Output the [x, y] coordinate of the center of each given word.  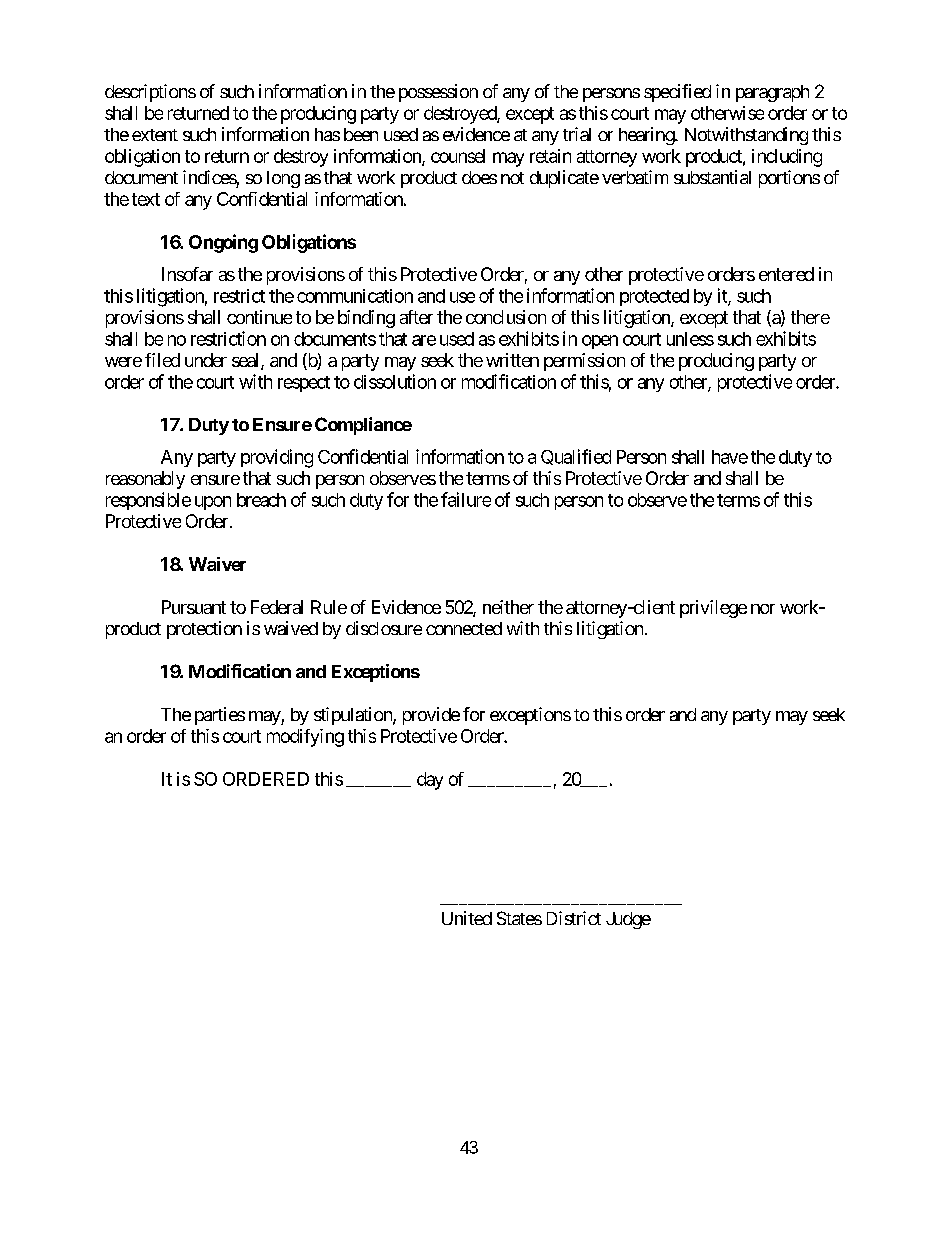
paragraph [772, 93]
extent [155, 135]
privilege [713, 609]
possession [438, 93]
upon [213, 503]
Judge [628, 920]
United [467, 918]
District [574, 918]
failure [466, 499]
